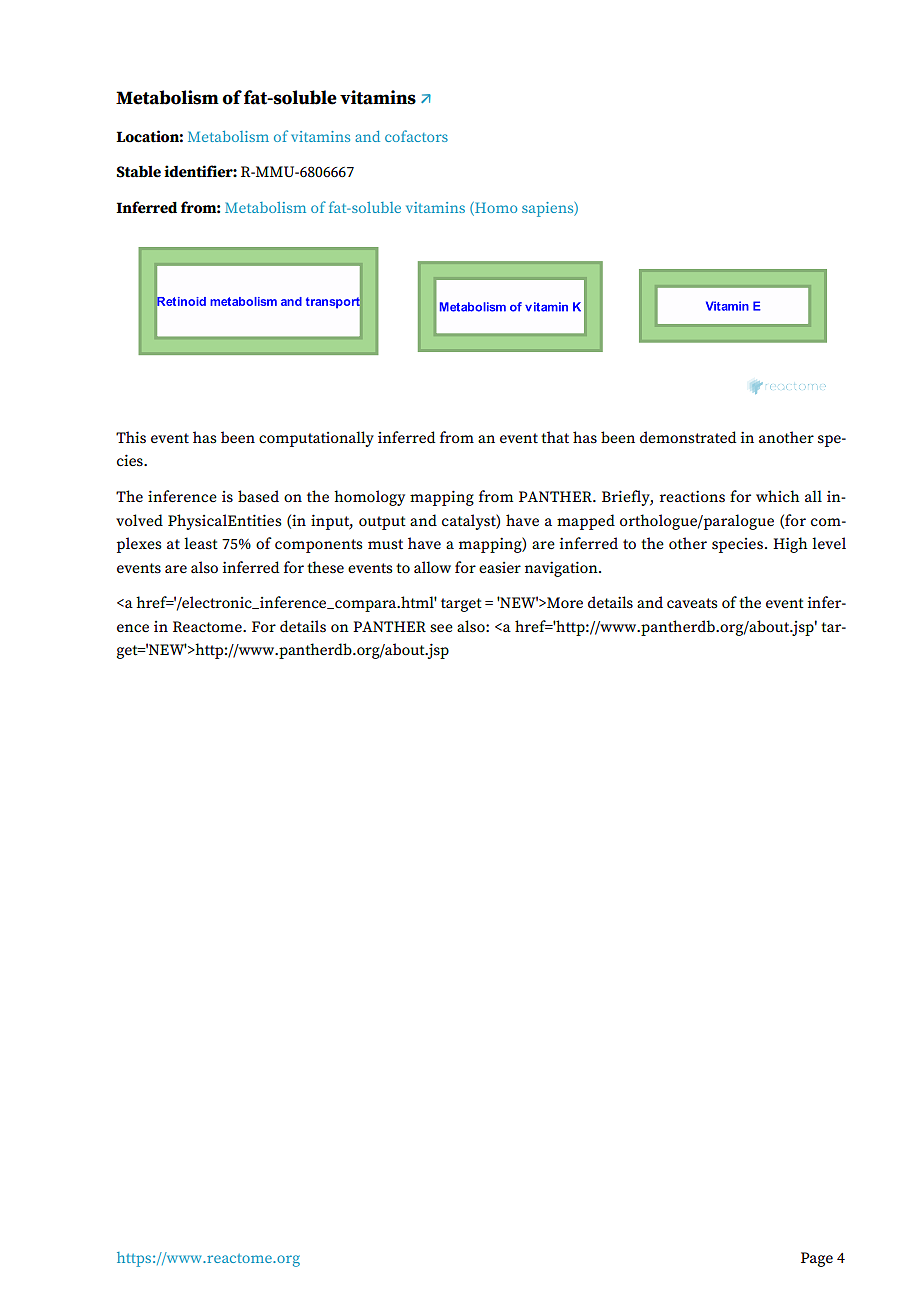 The height and width of the screenshot is (1308, 924). Describe the element at coordinates (441, 628) in the screenshot. I see `see` at that location.
